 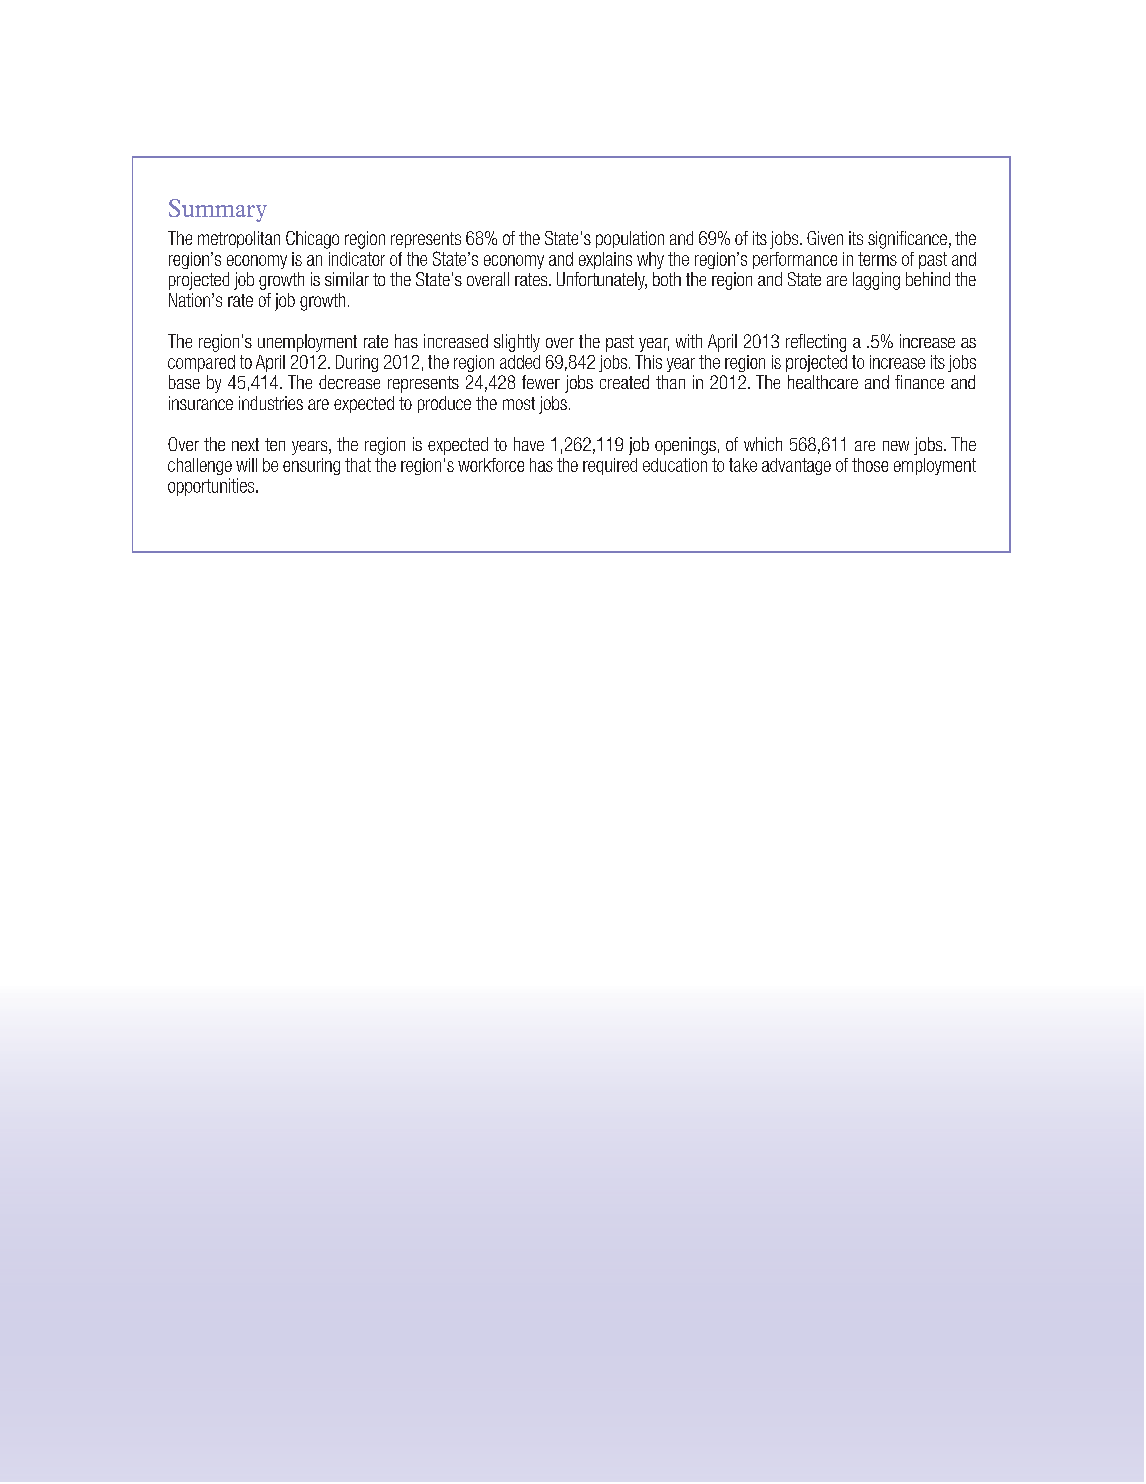 I want to click on population, so click(x=630, y=239).
